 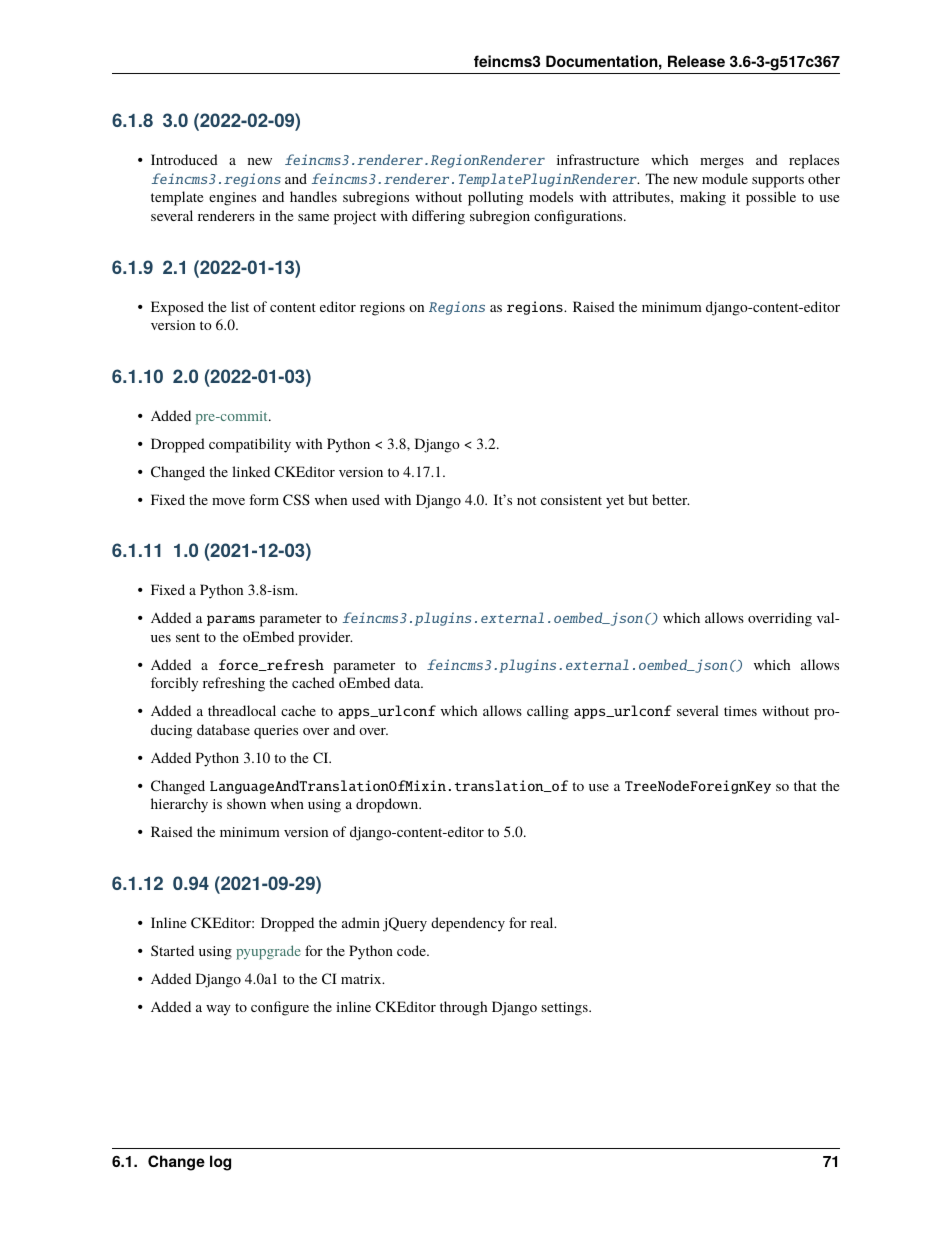 I want to click on not, so click(x=526, y=500).
